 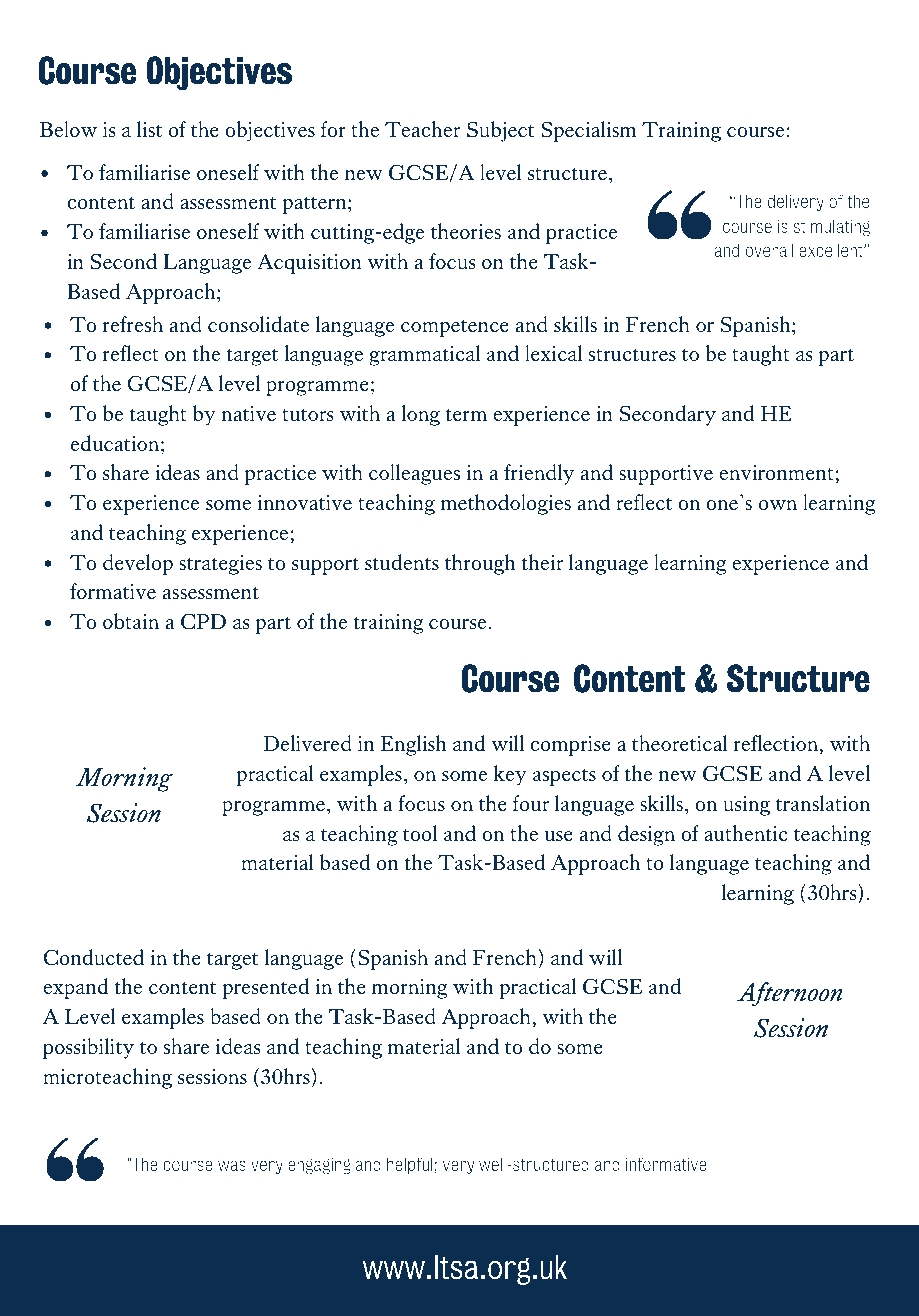 What do you see at coordinates (480, 564) in the screenshot?
I see `through` at bounding box center [480, 564].
